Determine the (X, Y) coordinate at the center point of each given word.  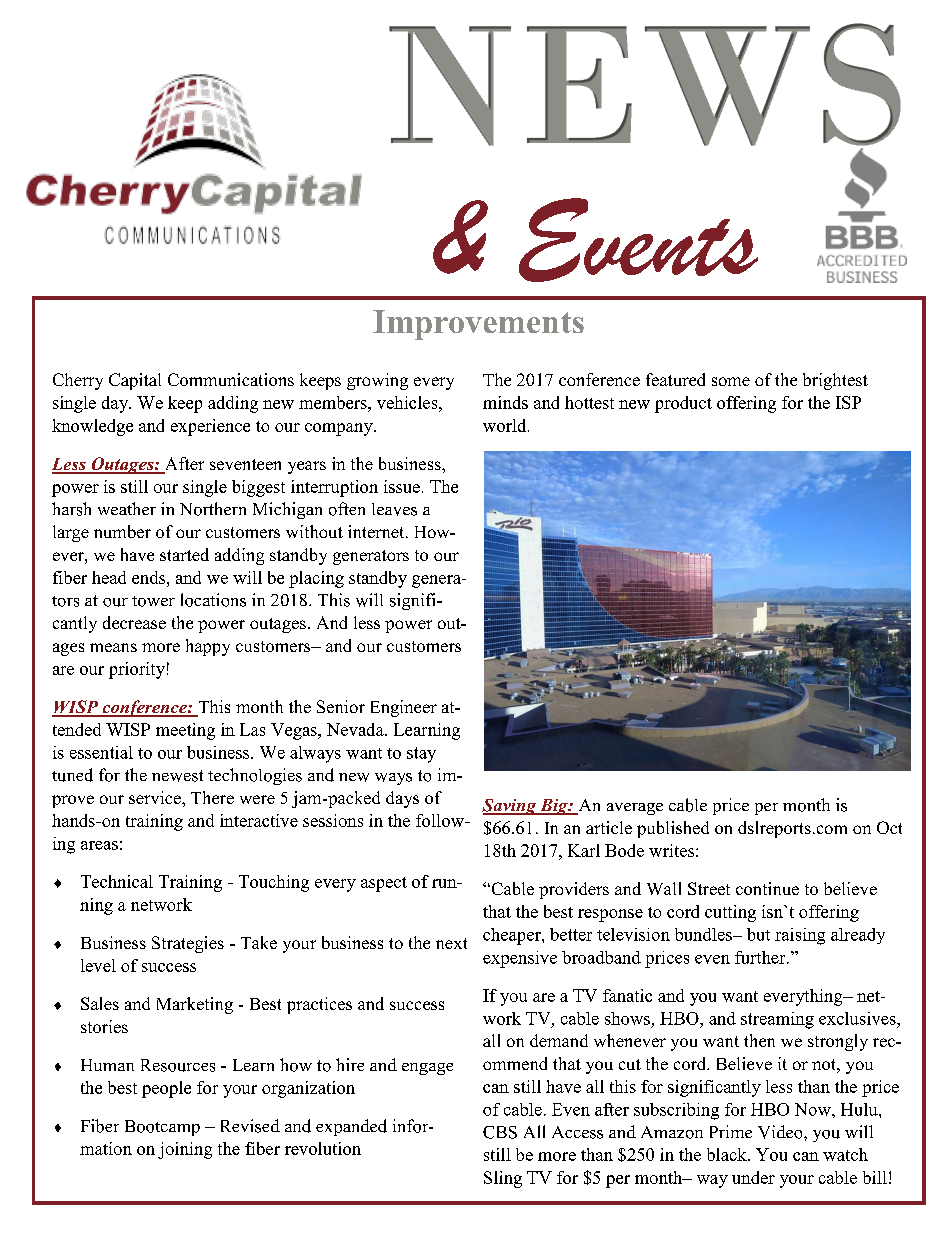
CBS (500, 1132)
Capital (135, 381)
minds (505, 402)
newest (177, 776)
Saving (510, 807)
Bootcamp (162, 1128)
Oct (889, 827)
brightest (835, 381)
